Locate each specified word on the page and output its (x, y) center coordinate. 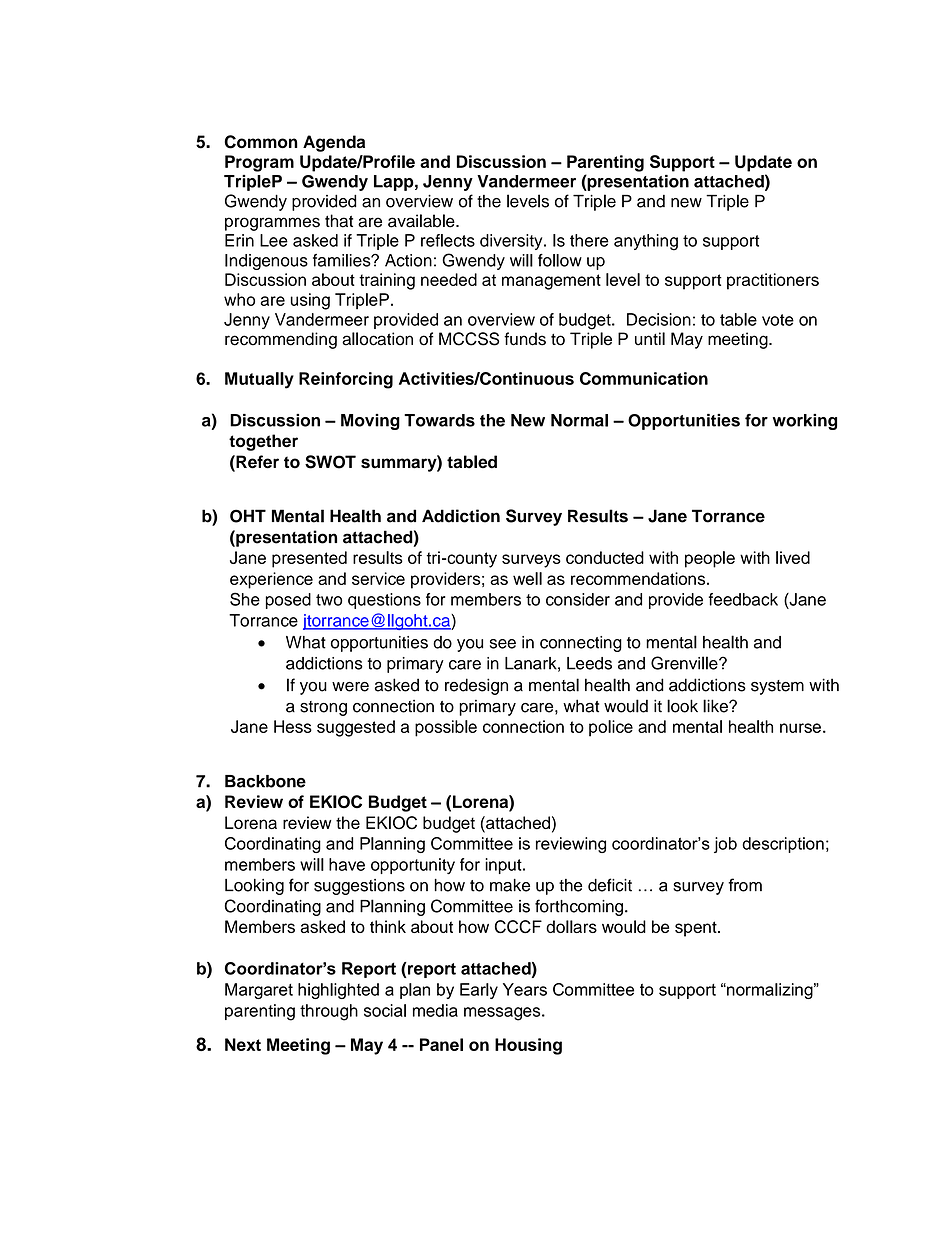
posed (288, 601)
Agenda (334, 143)
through (329, 1012)
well (527, 578)
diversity (512, 242)
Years (525, 989)
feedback (743, 599)
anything (646, 242)
